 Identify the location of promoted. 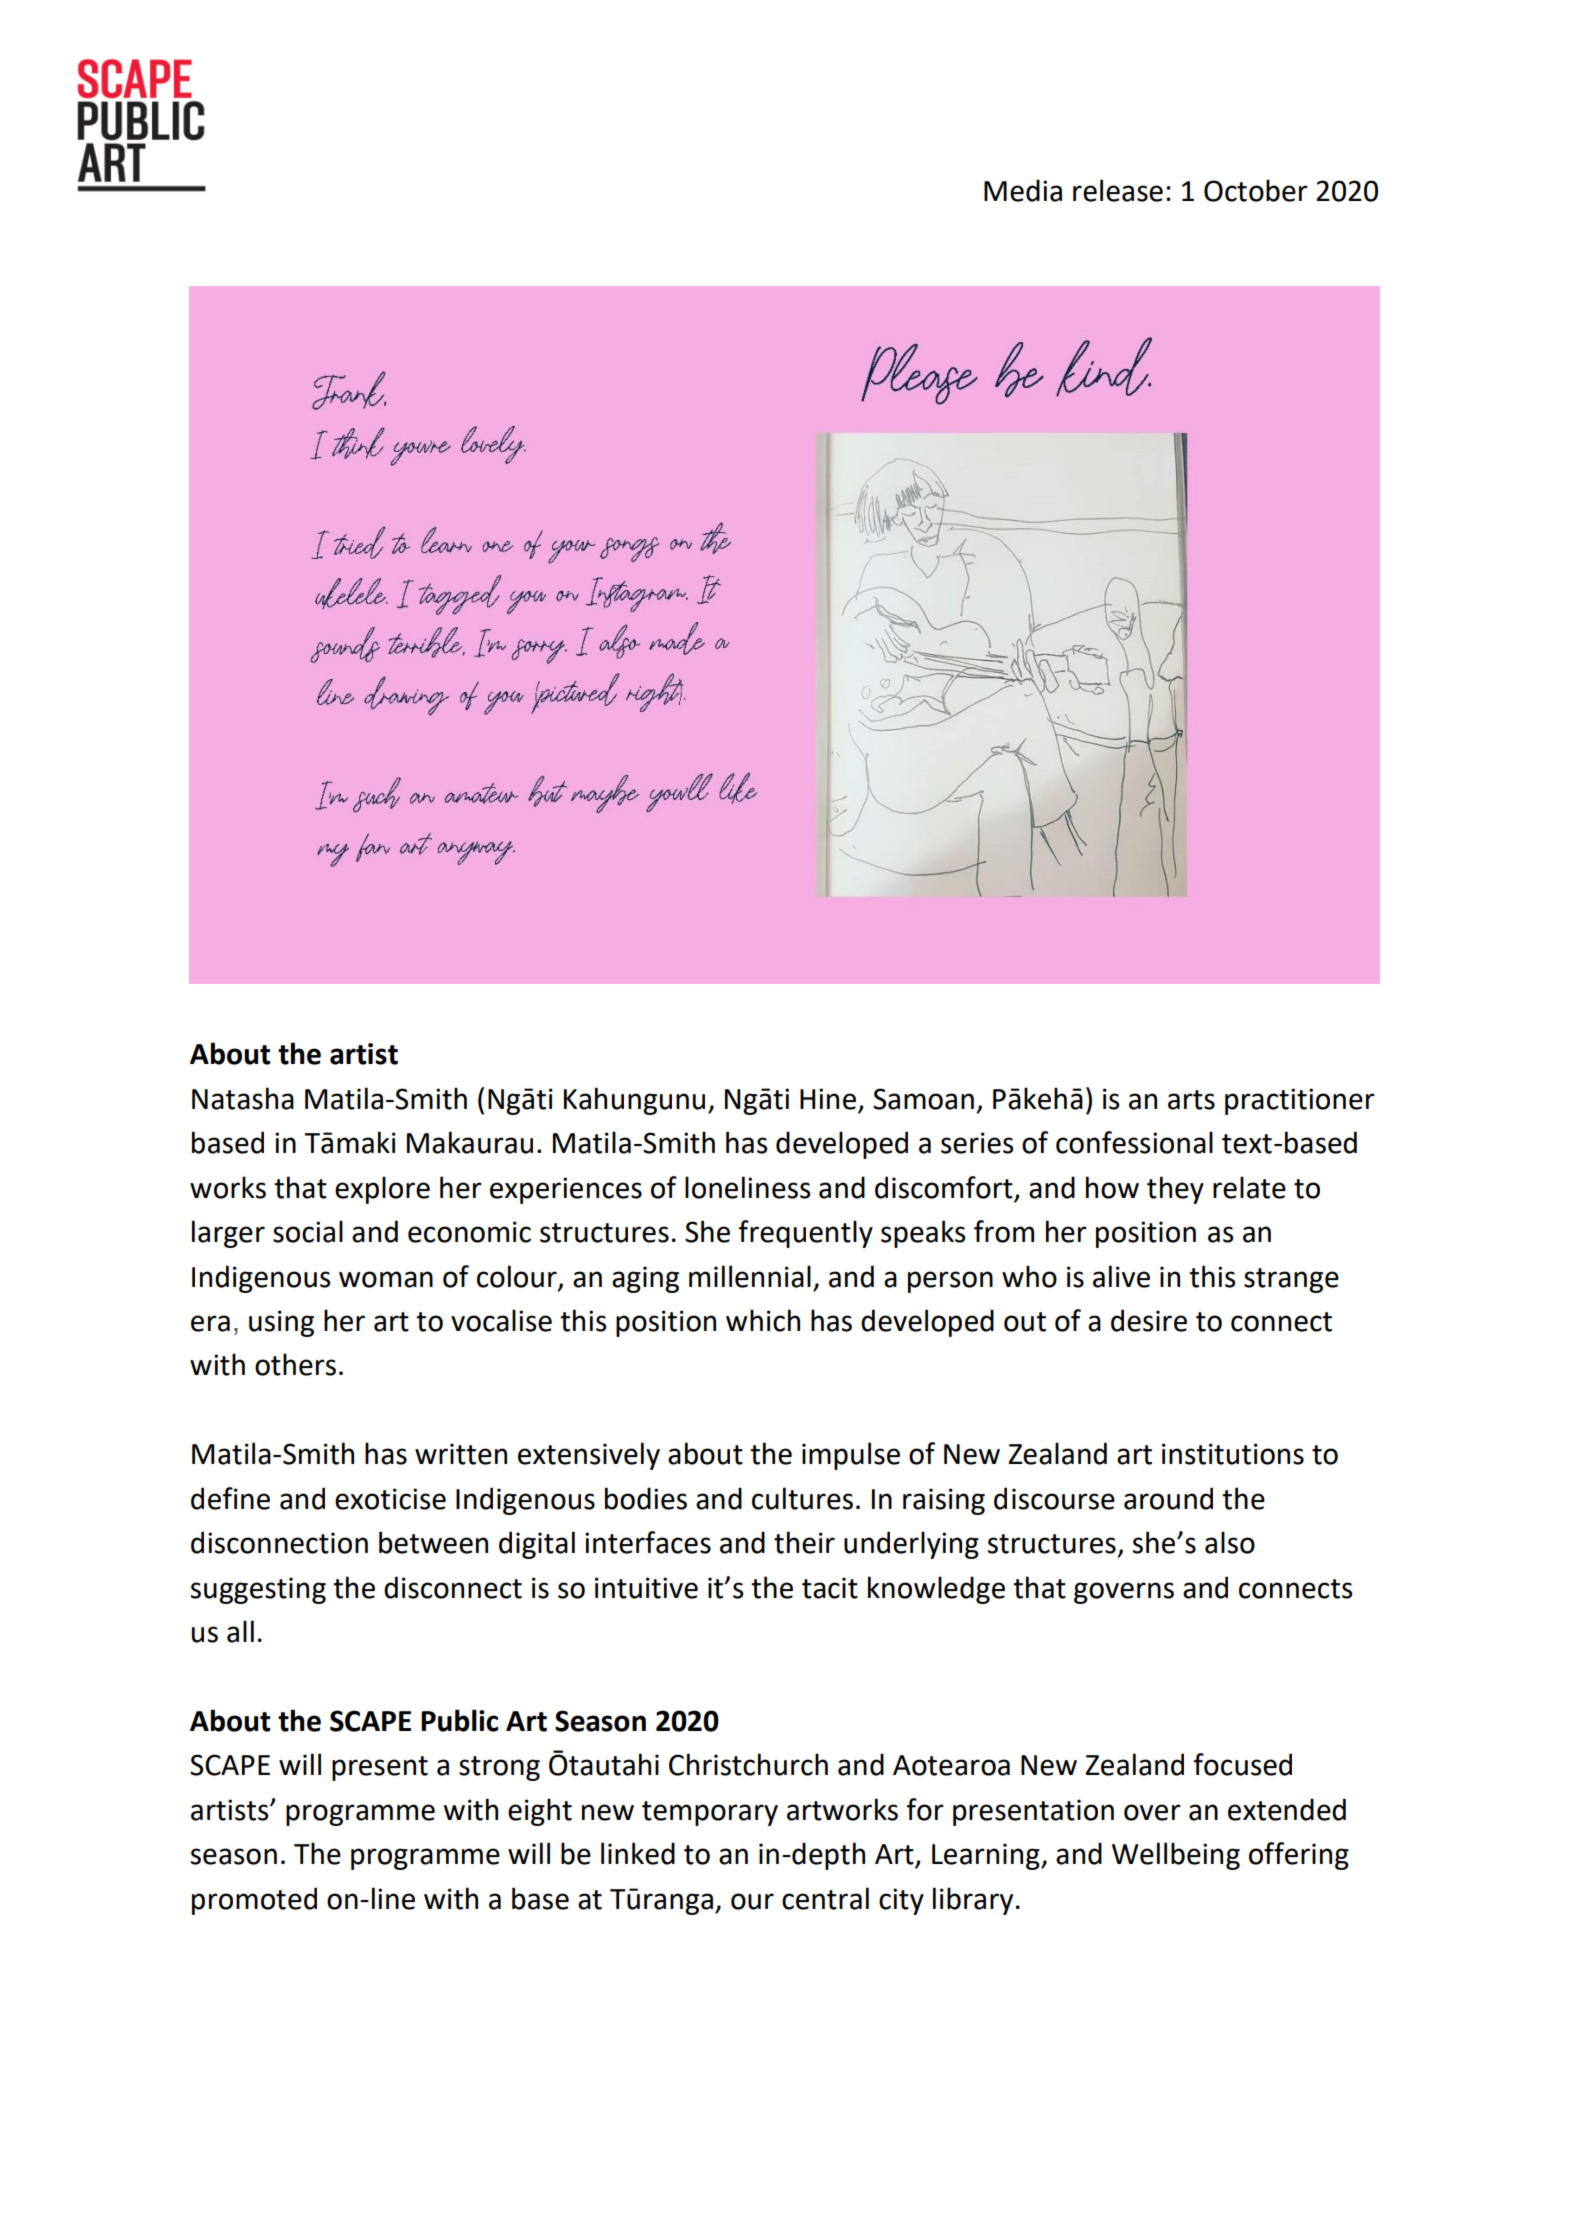
(254, 1901).
